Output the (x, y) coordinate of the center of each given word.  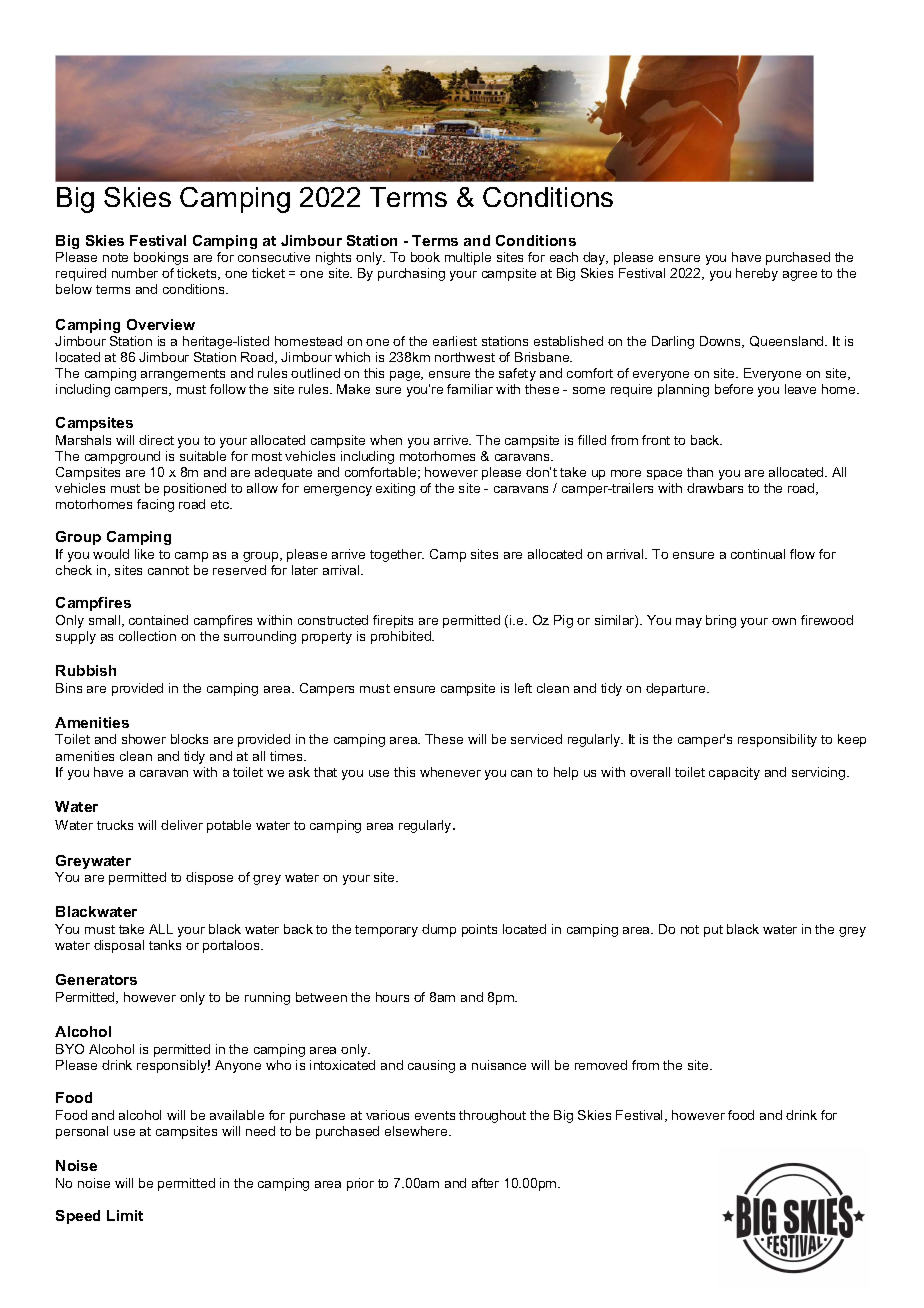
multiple (468, 258)
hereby (757, 274)
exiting (395, 489)
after (485, 1183)
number (135, 273)
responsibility (777, 740)
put (713, 931)
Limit (125, 1215)
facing (155, 505)
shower (144, 739)
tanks (165, 945)
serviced (536, 739)
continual (758, 554)
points (479, 930)
